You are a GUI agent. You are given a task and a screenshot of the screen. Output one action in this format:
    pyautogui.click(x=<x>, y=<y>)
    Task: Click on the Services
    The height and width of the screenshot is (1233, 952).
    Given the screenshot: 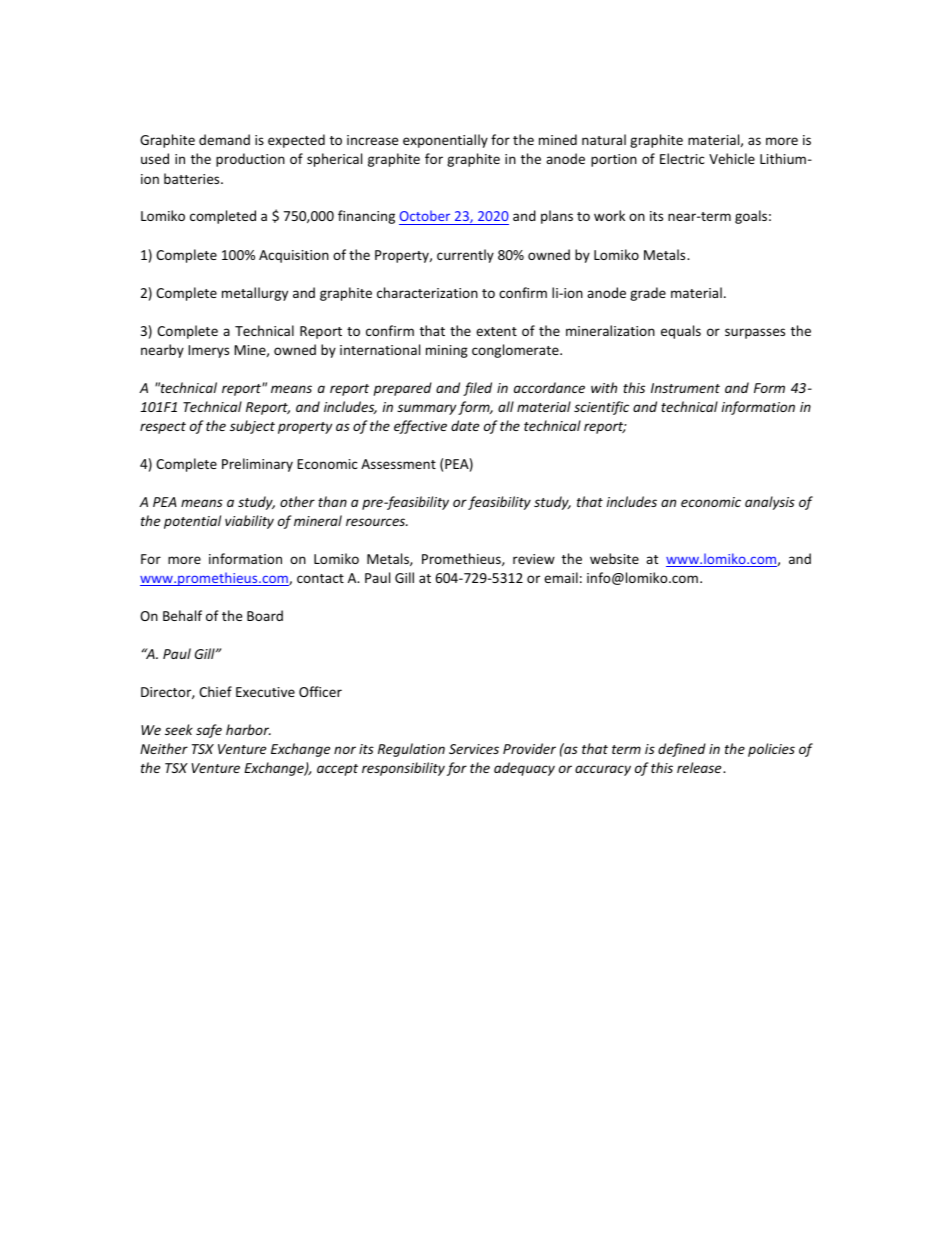 What is the action you would take?
    pyautogui.click(x=474, y=749)
